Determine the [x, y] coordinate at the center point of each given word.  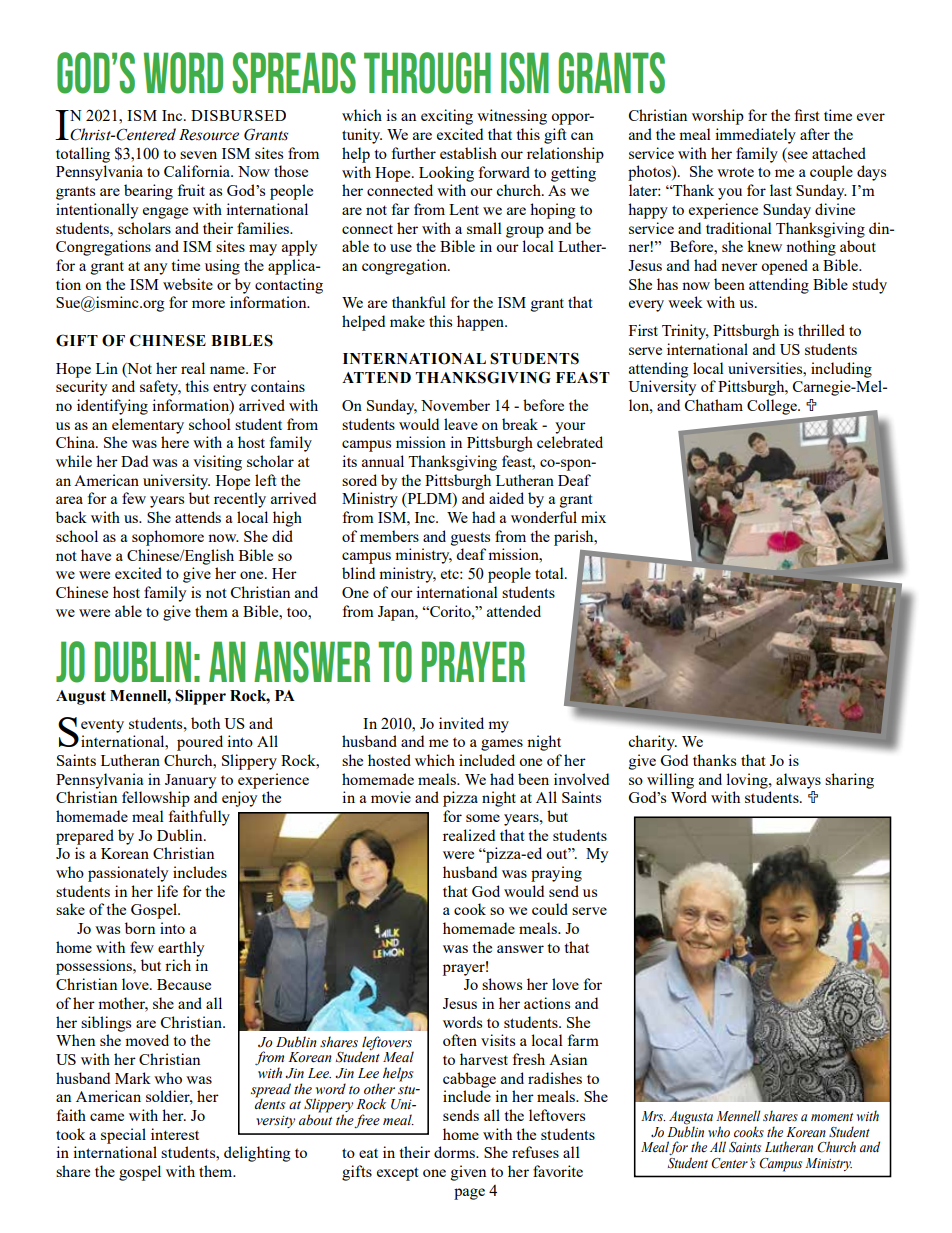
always [798, 781]
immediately [755, 136]
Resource [209, 135]
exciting [447, 117]
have [96, 555]
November [455, 405]
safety [160, 388]
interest [175, 1134]
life [167, 891]
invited [461, 723]
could [550, 909]
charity [652, 743]
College [773, 407]
